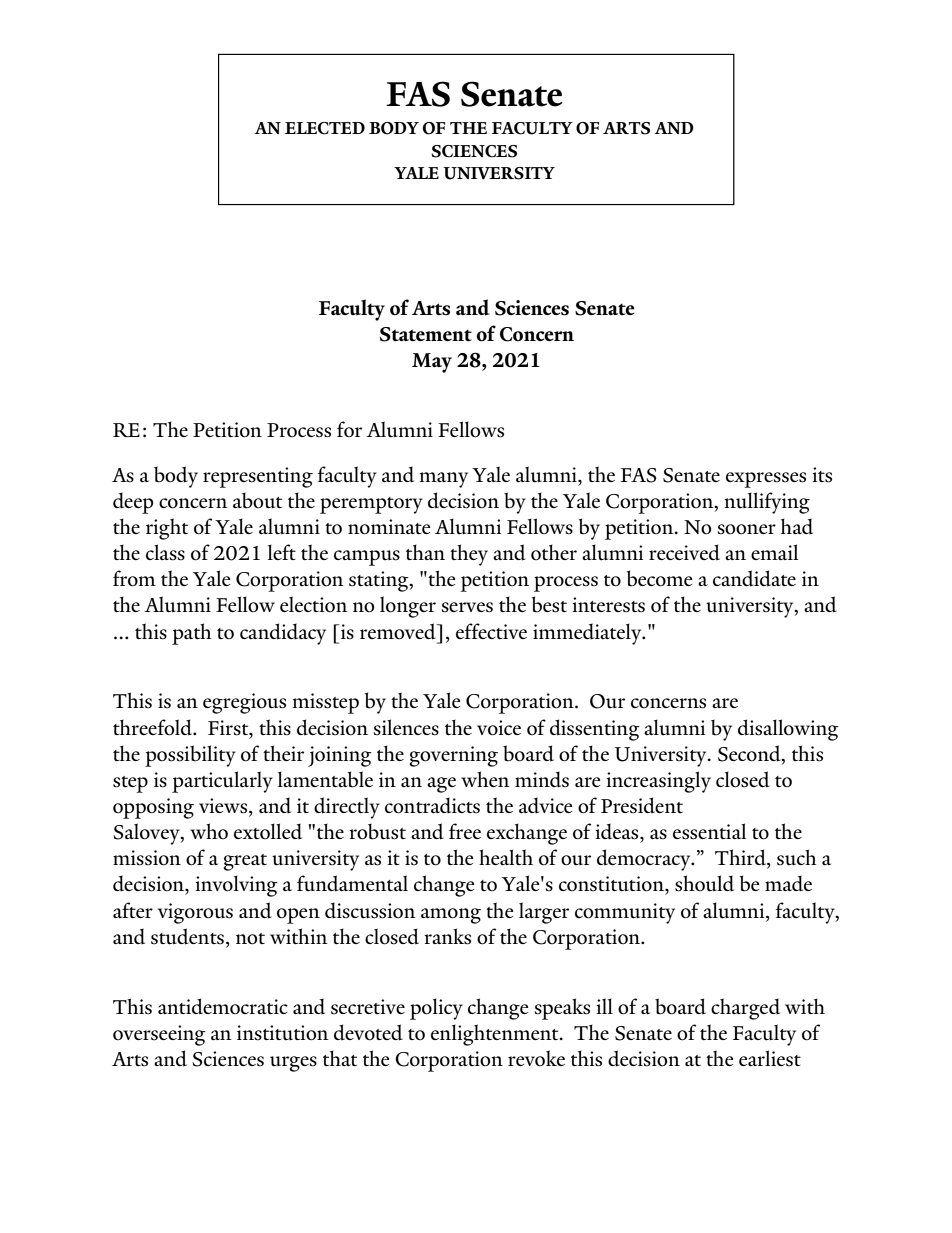 This image has height=1233, width=952. I want to click on serves, so click(467, 607).
